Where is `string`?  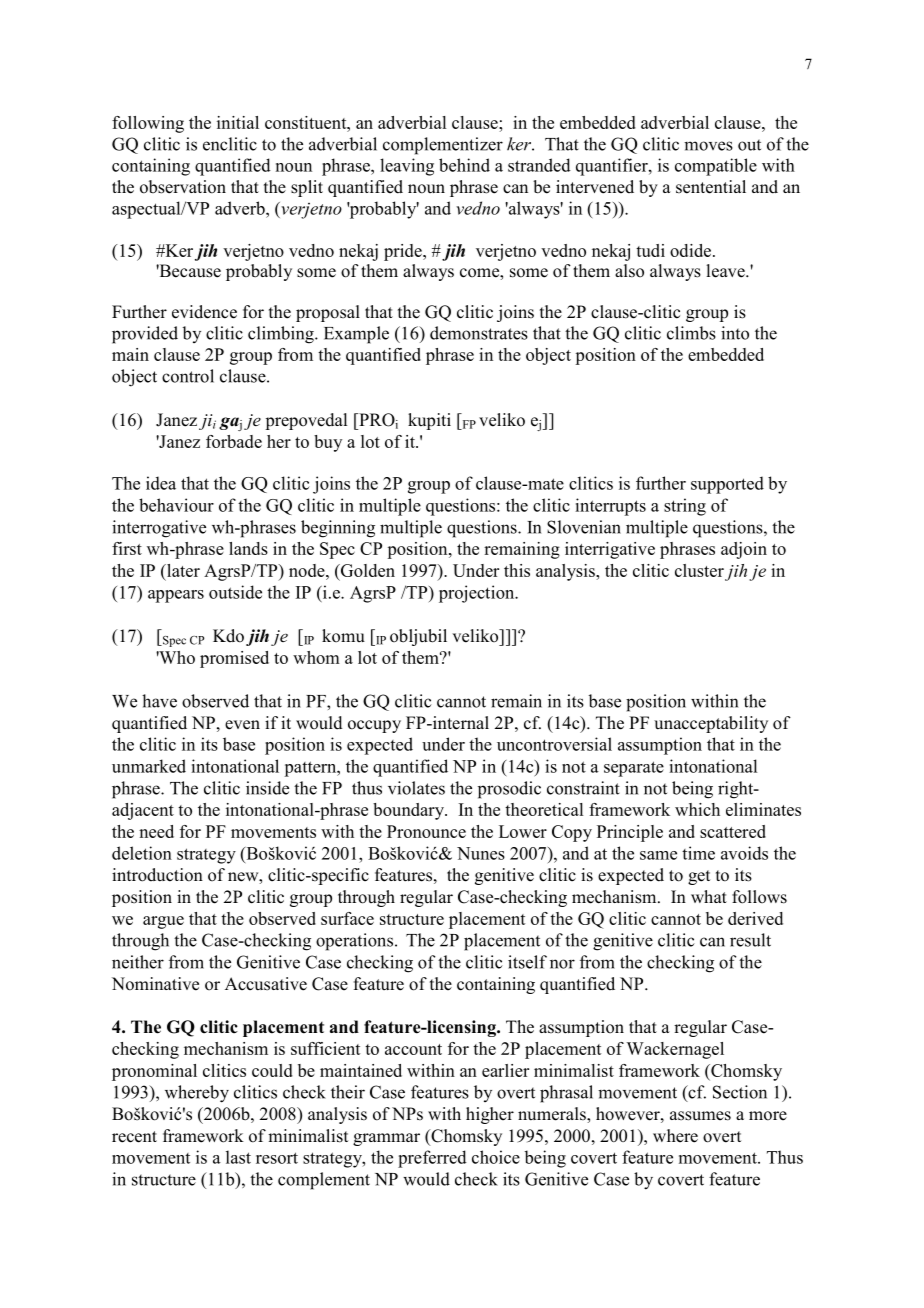
string is located at coordinates (685, 507).
